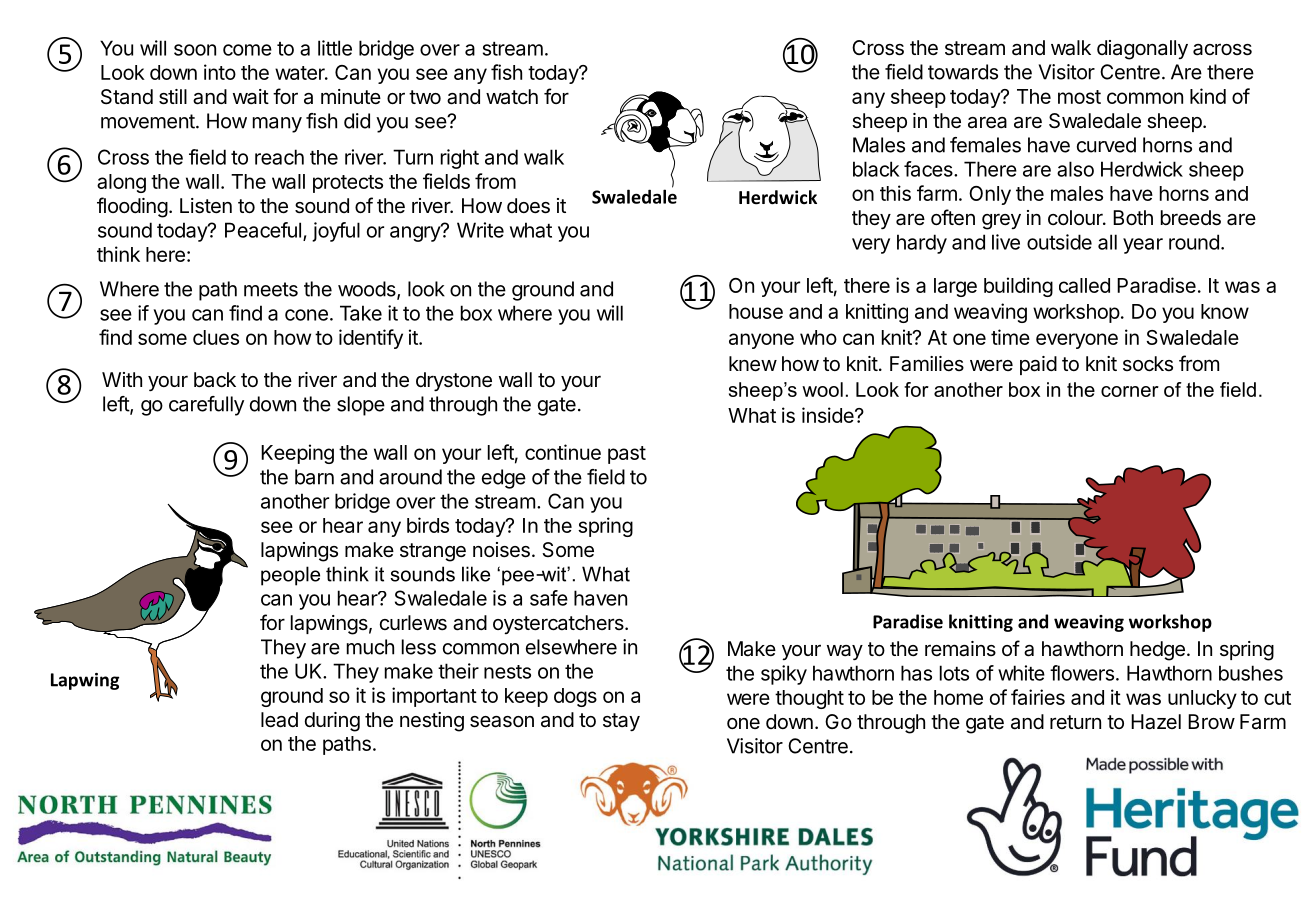 This screenshot has width=1316, height=911. What do you see at coordinates (279, 720) in the screenshot?
I see `lead` at bounding box center [279, 720].
